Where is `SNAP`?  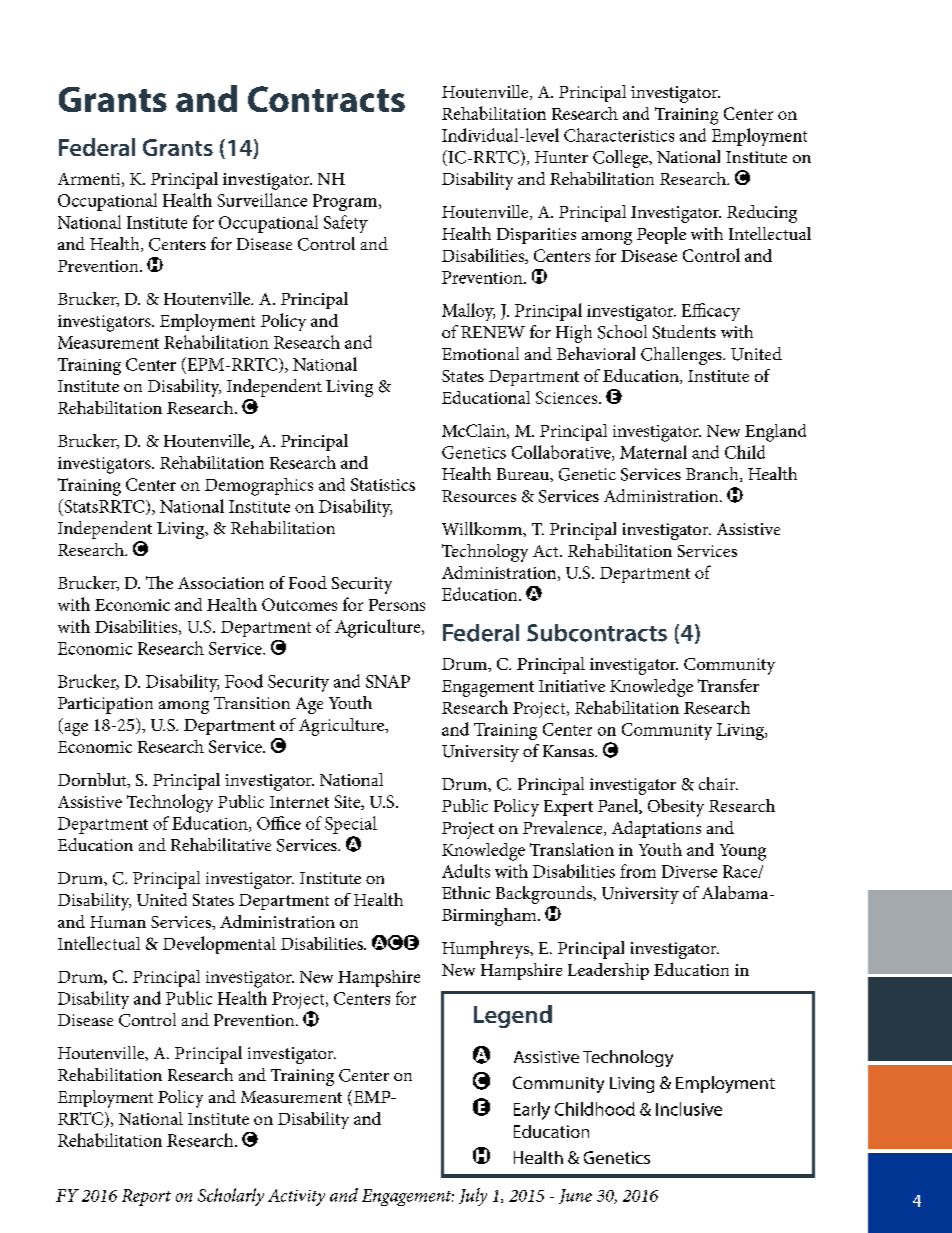 SNAP is located at coordinates (388, 681).
